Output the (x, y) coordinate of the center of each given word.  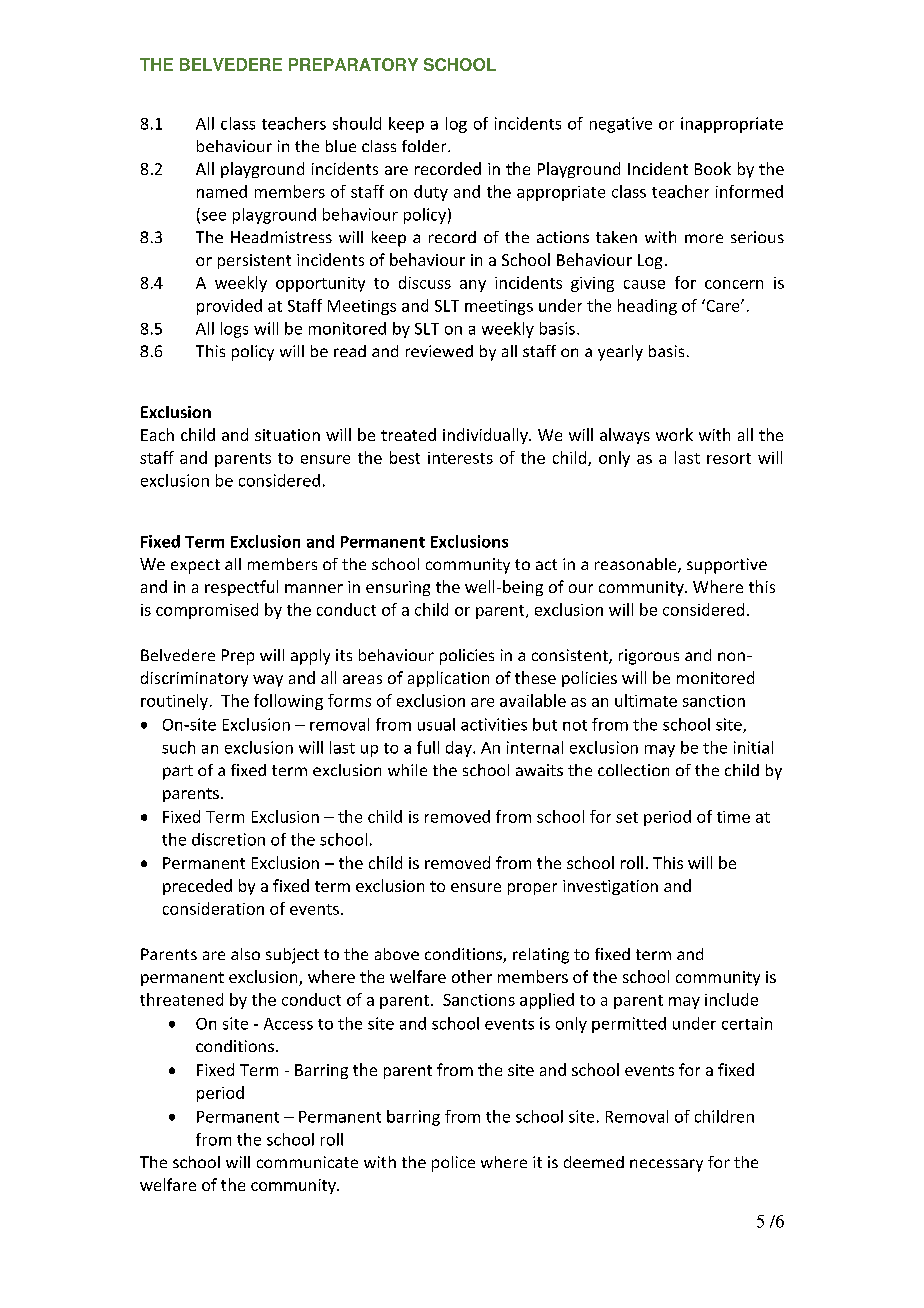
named (222, 191)
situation (287, 435)
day (460, 749)
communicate (307, 1162)
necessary (666, 1165)
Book (713, 168)
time (733, 817)
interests (460, 458)
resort (729, 458)
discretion (228, 839)
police (453, 1164)
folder (425, 146)
